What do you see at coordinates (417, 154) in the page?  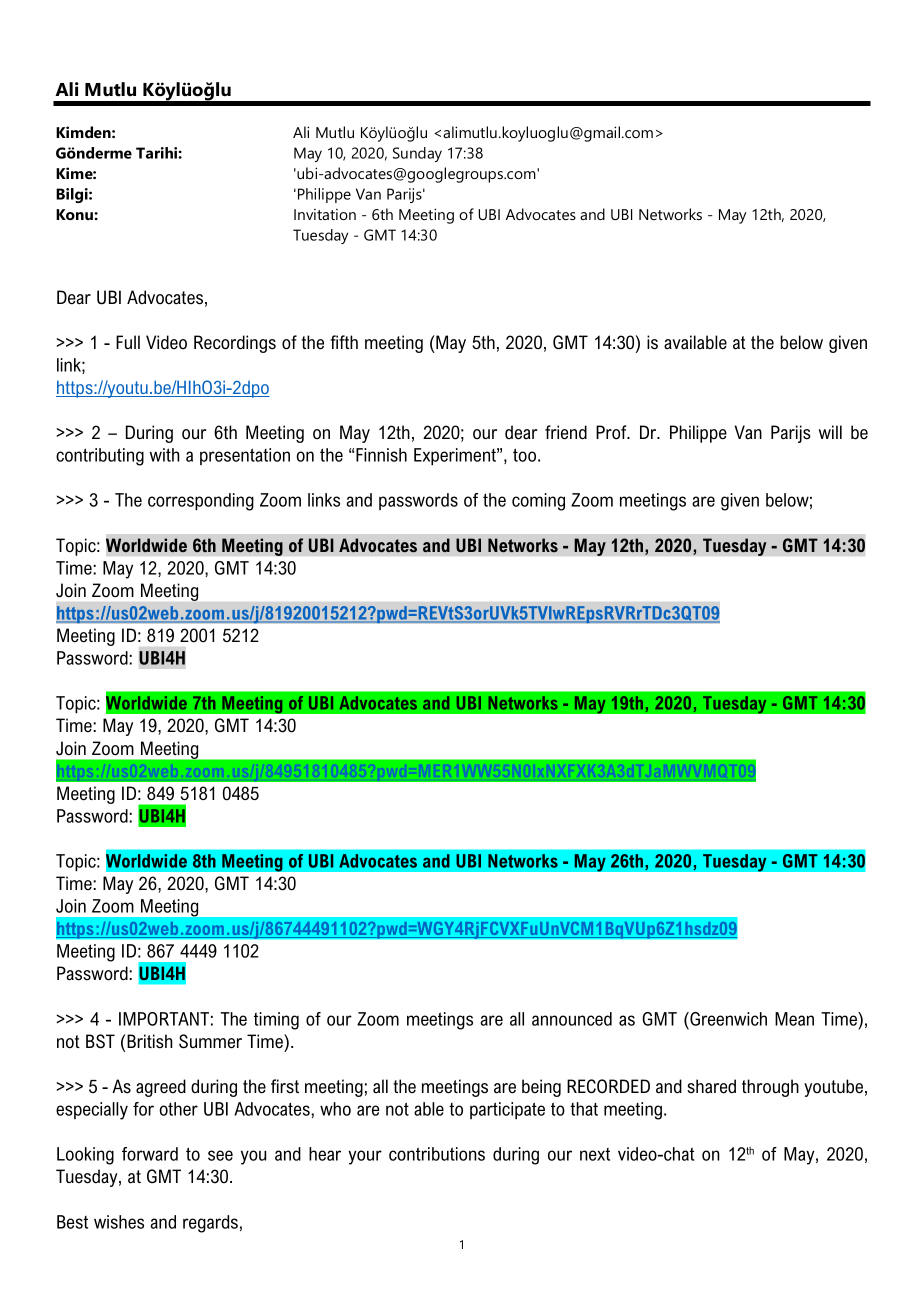 I see `Sunday` at bounding box center [417, 154].
